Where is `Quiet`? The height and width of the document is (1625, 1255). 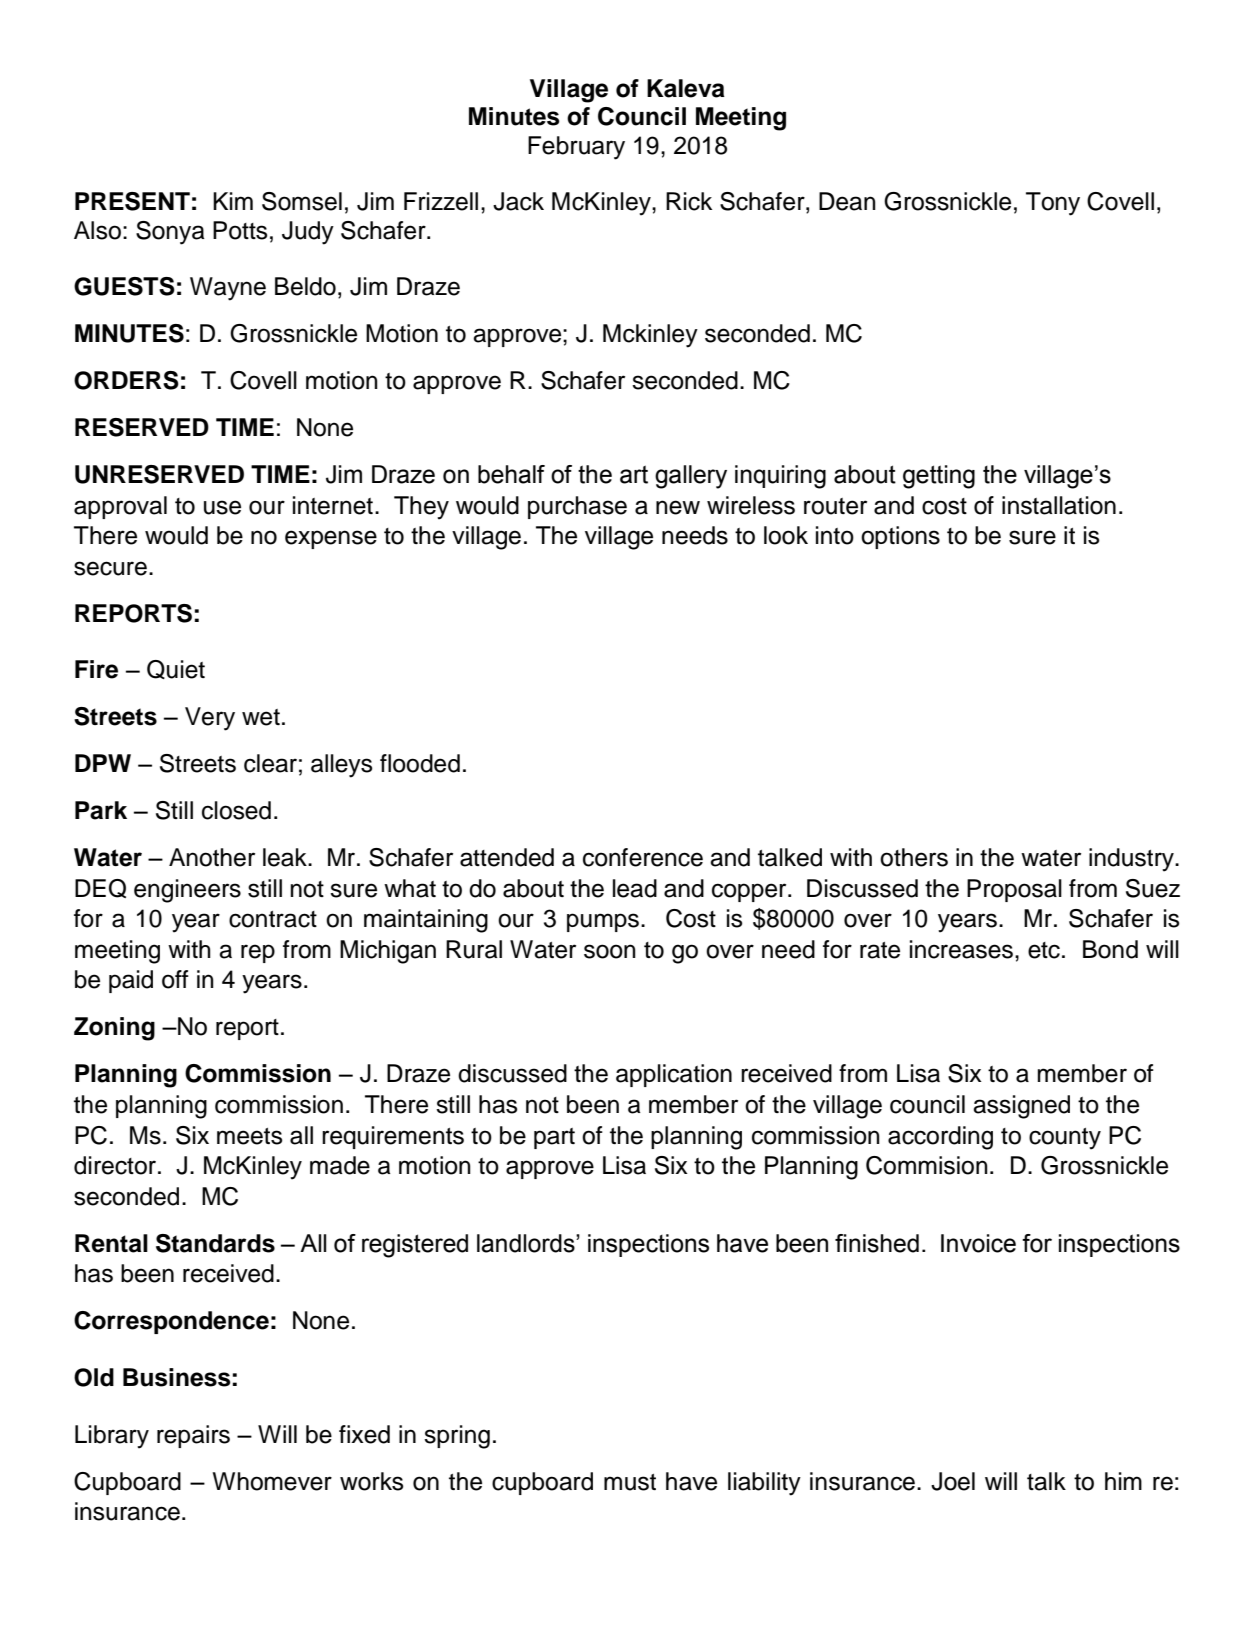
Quiet is located at coordinates (176, 669).
